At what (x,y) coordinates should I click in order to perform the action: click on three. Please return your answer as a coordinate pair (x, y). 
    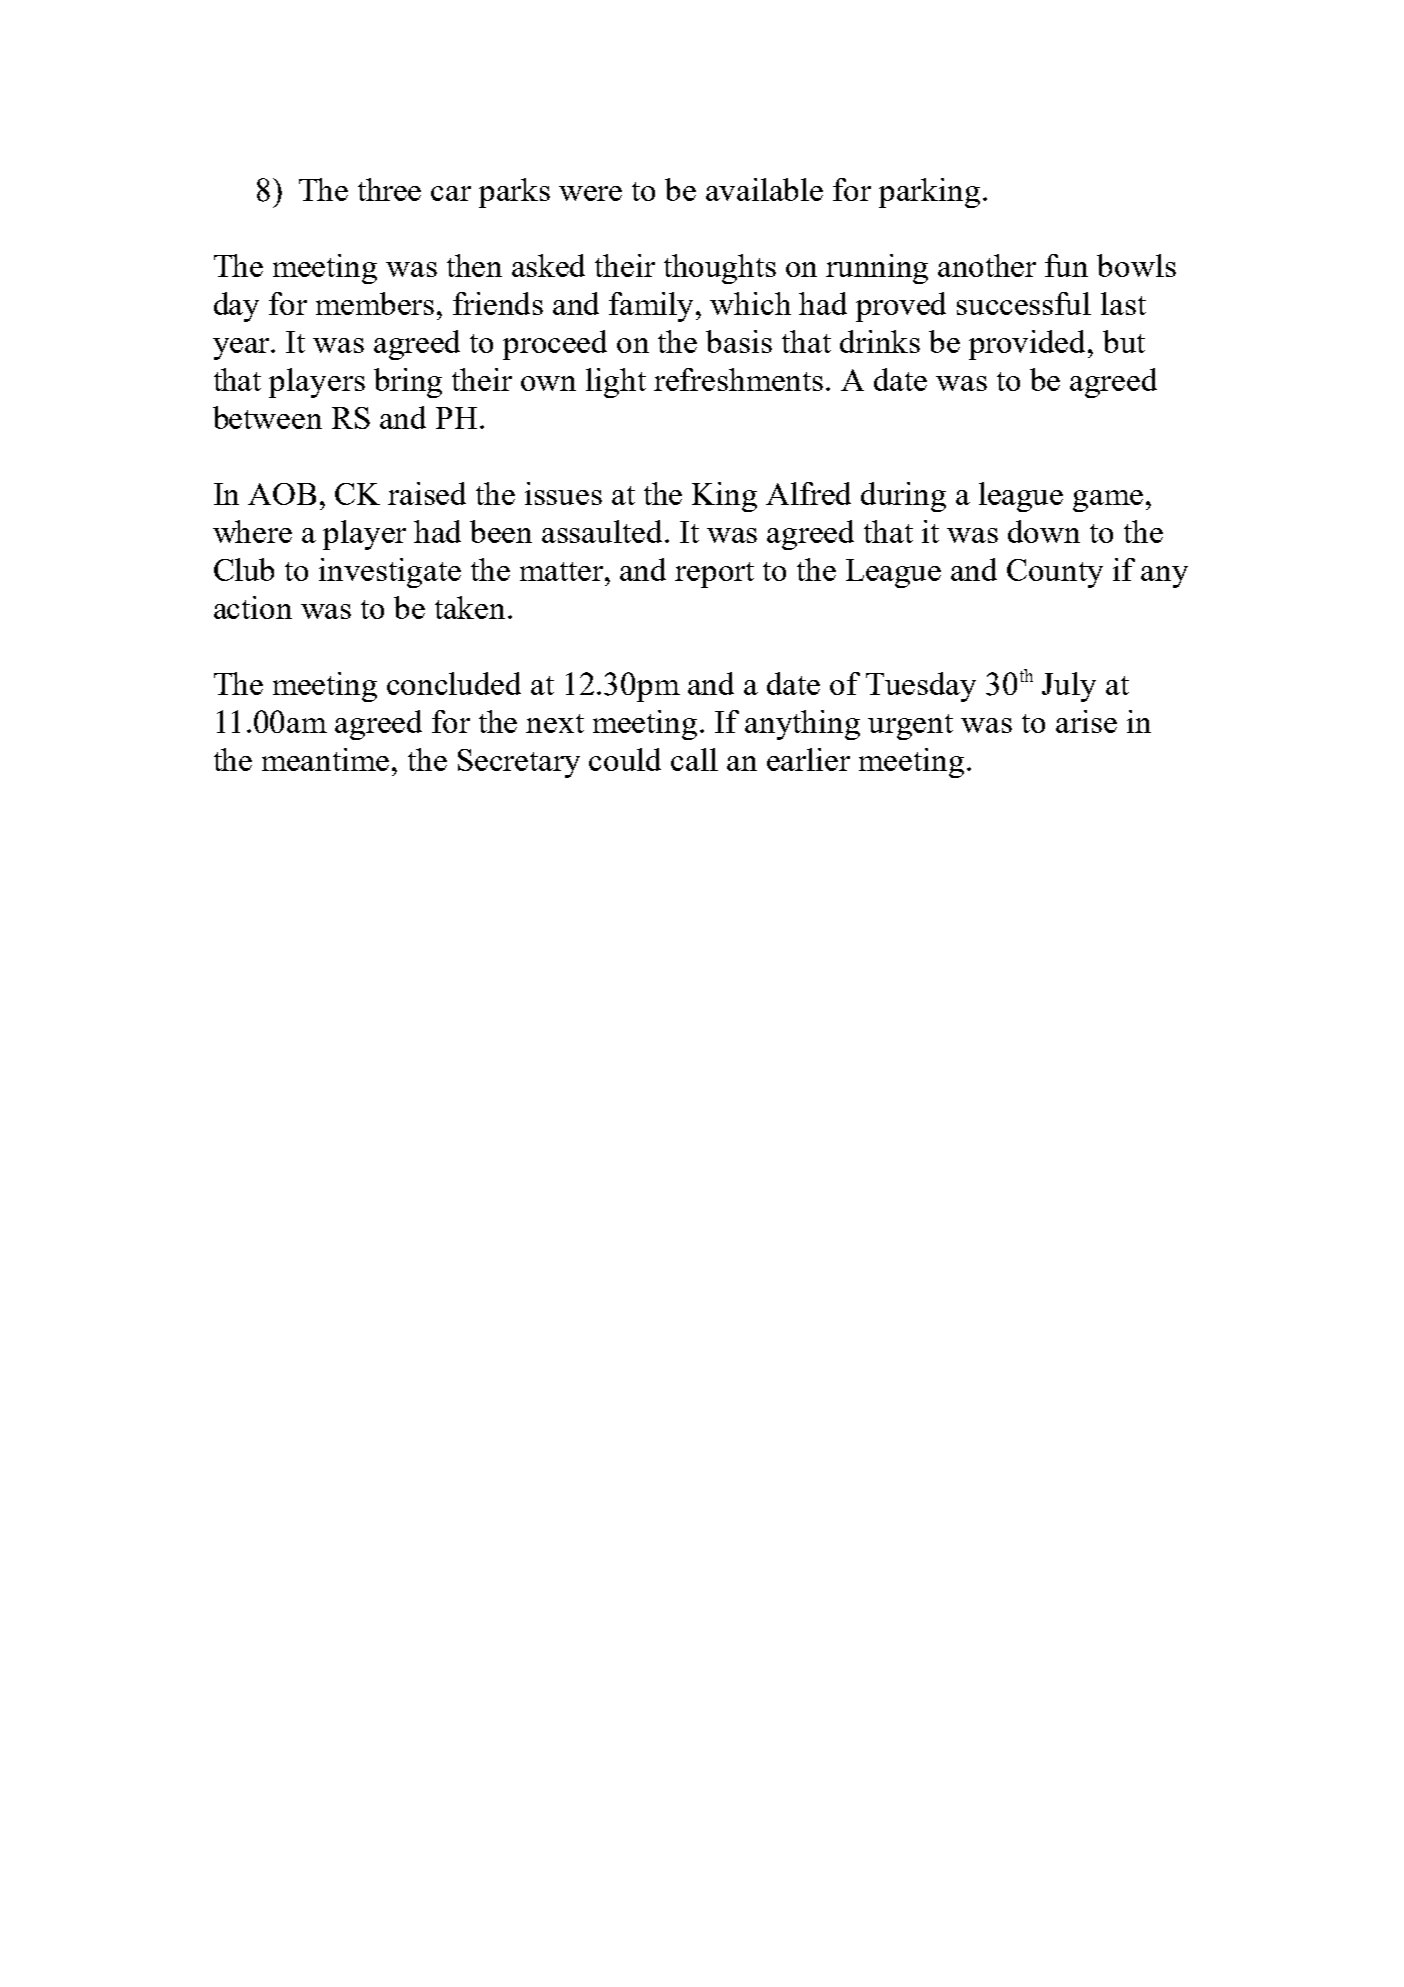
    Looking at the image, I should click on (389, 189).
